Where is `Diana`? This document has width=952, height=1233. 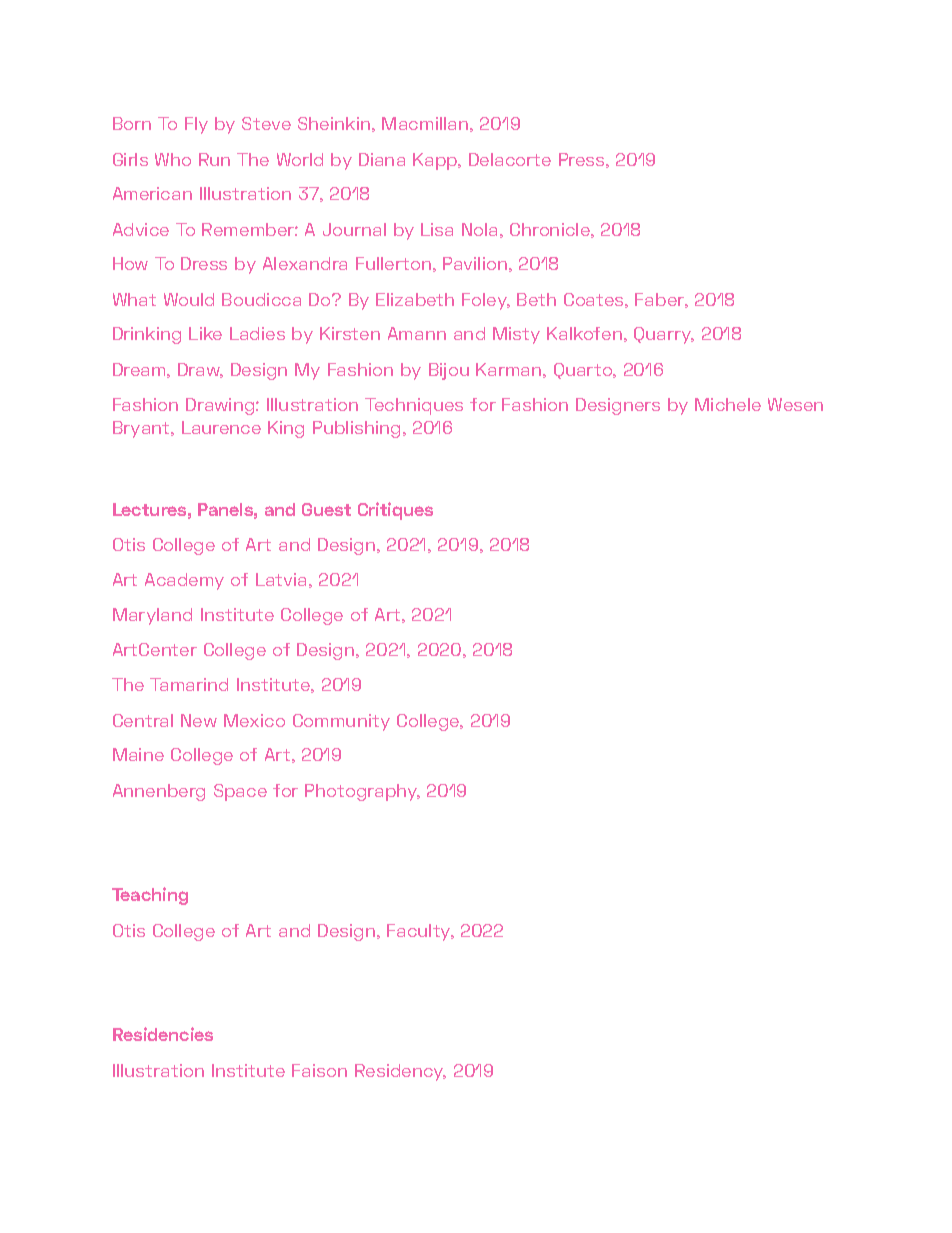 Diana is located at coordinates (382, 159).
